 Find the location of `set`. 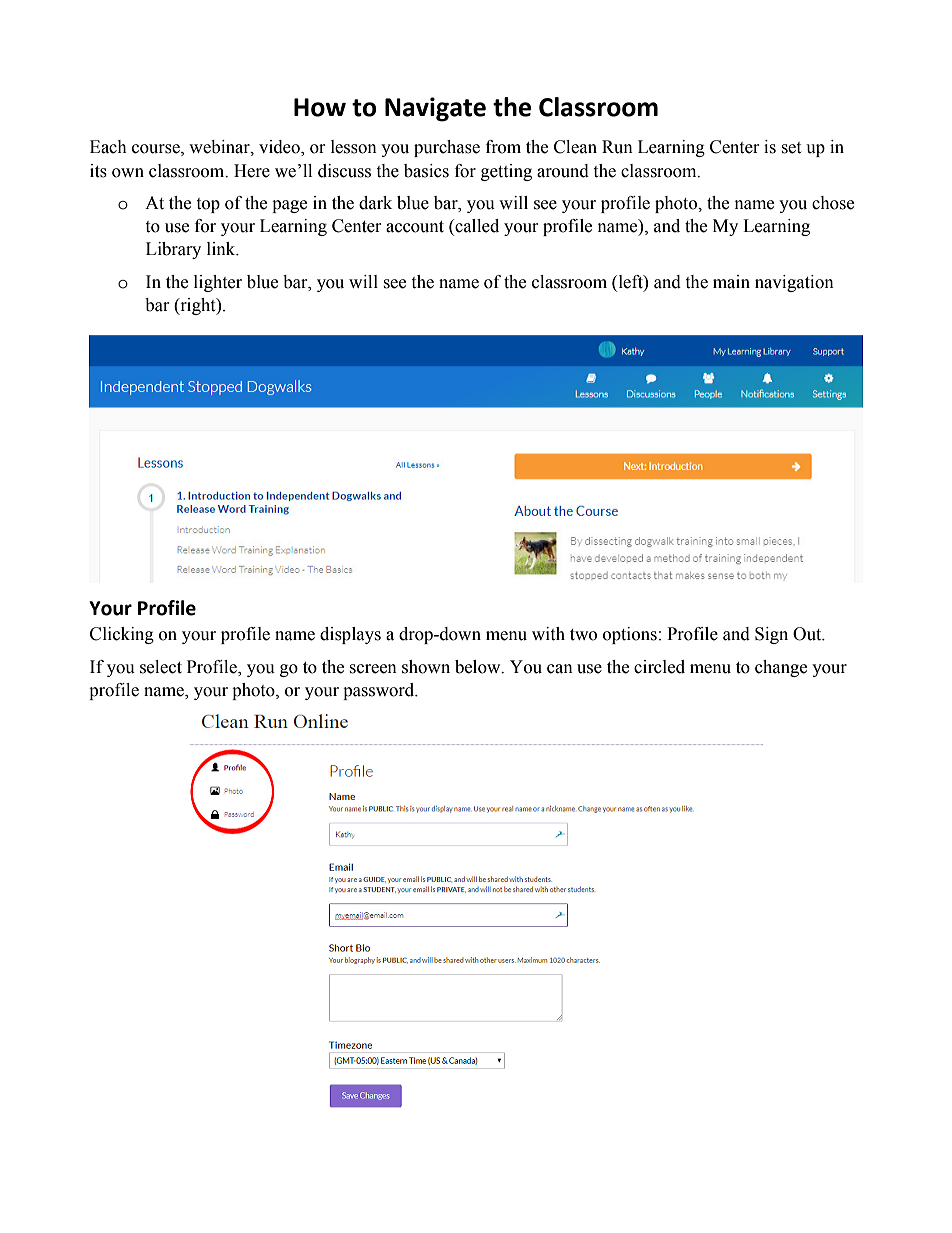

set is located at coordinates (791, 148).
